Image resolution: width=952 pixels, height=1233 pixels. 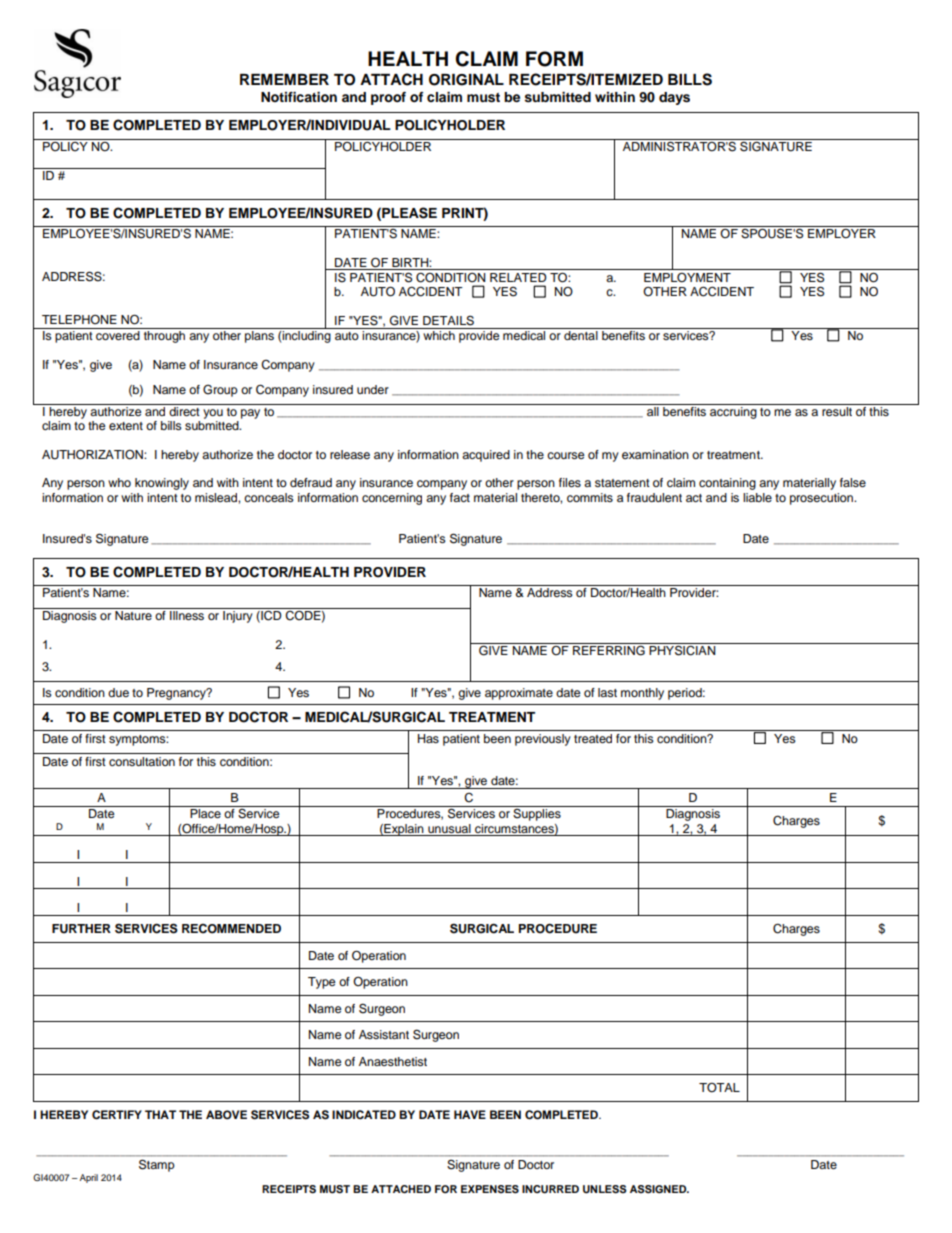 What do you see at coordinates (284, 79) in the page?
I see `REMEMBER` at bounding box center [284, 79].
